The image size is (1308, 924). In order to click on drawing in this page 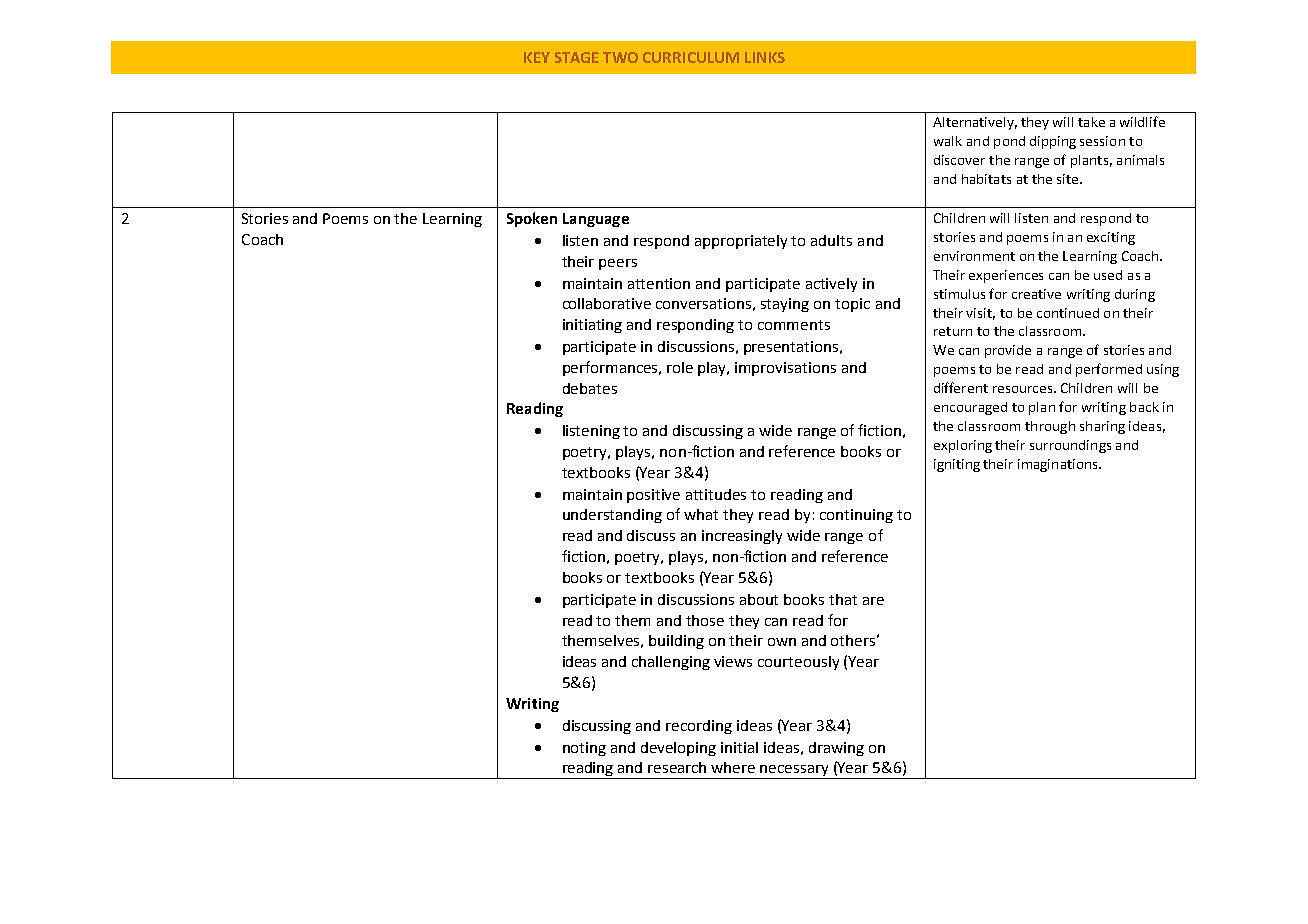, I will do `click(836, 749)`.
